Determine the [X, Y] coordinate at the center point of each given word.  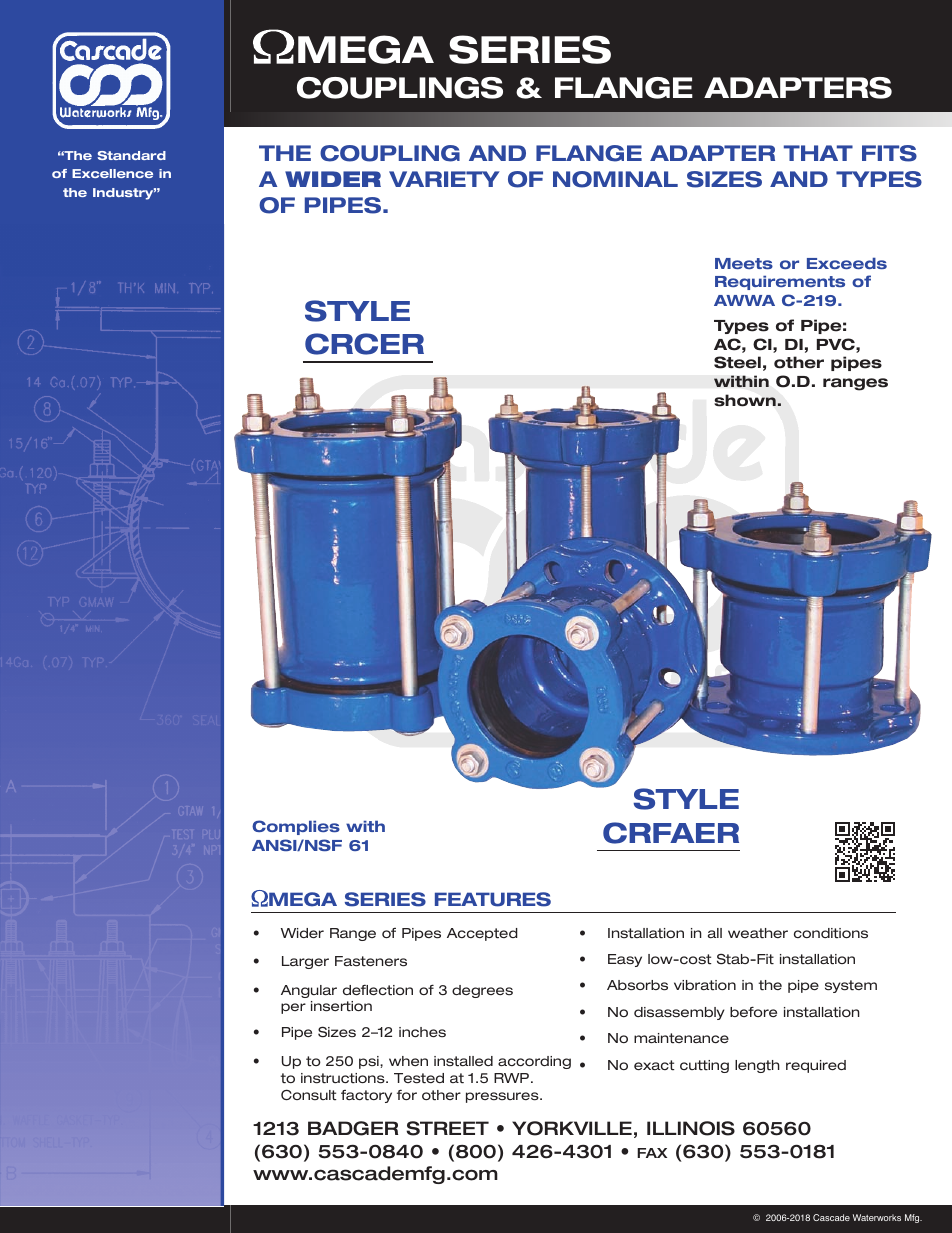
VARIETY [444, 179]
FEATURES [493, 899]
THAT [818, 153]
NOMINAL [615, 179]
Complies [296, 827]
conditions [831, 933]
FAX [652, 1153]
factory [366, 1096]
